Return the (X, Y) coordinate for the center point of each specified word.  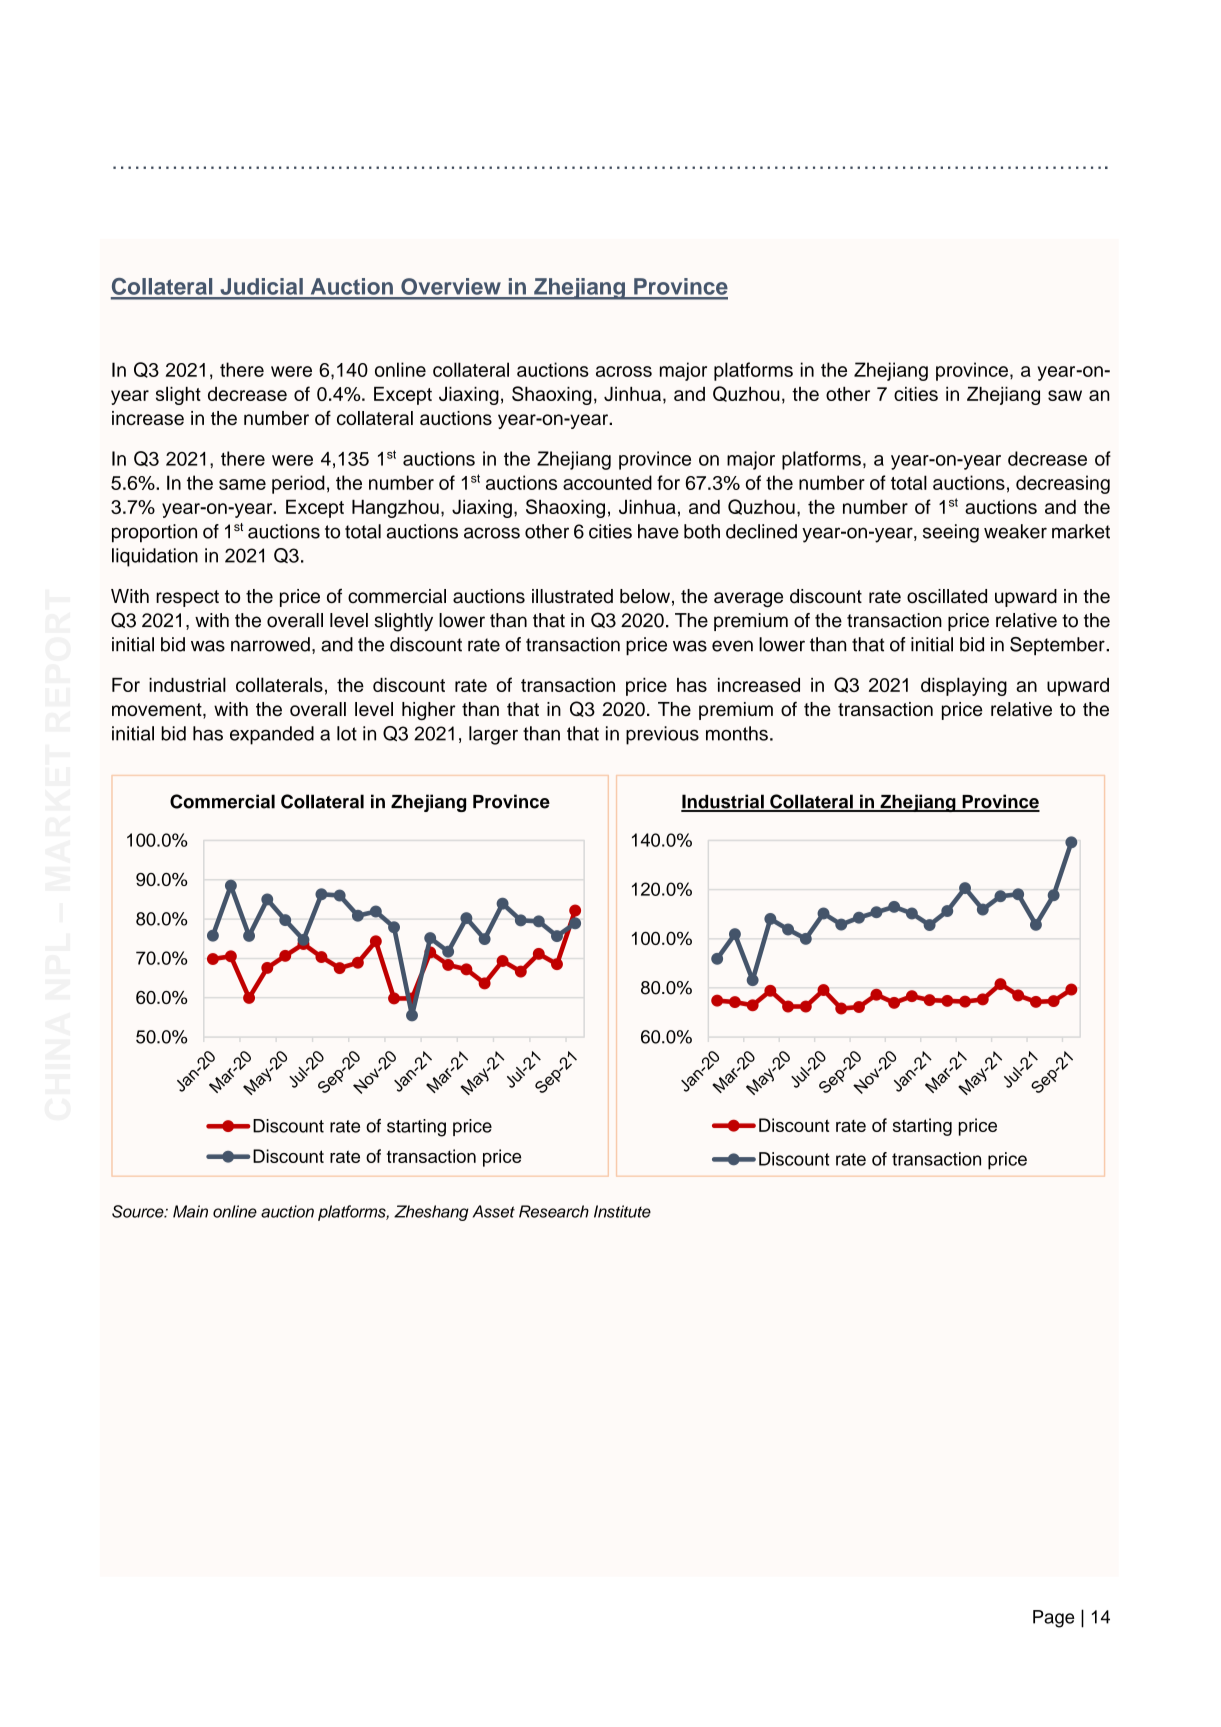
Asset (494, 1211)
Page (1053, 1619)
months (737, 733)
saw (1065, 395)
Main (190, 1211)
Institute (622, 1211)
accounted (607, 482)
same (242, 484)
